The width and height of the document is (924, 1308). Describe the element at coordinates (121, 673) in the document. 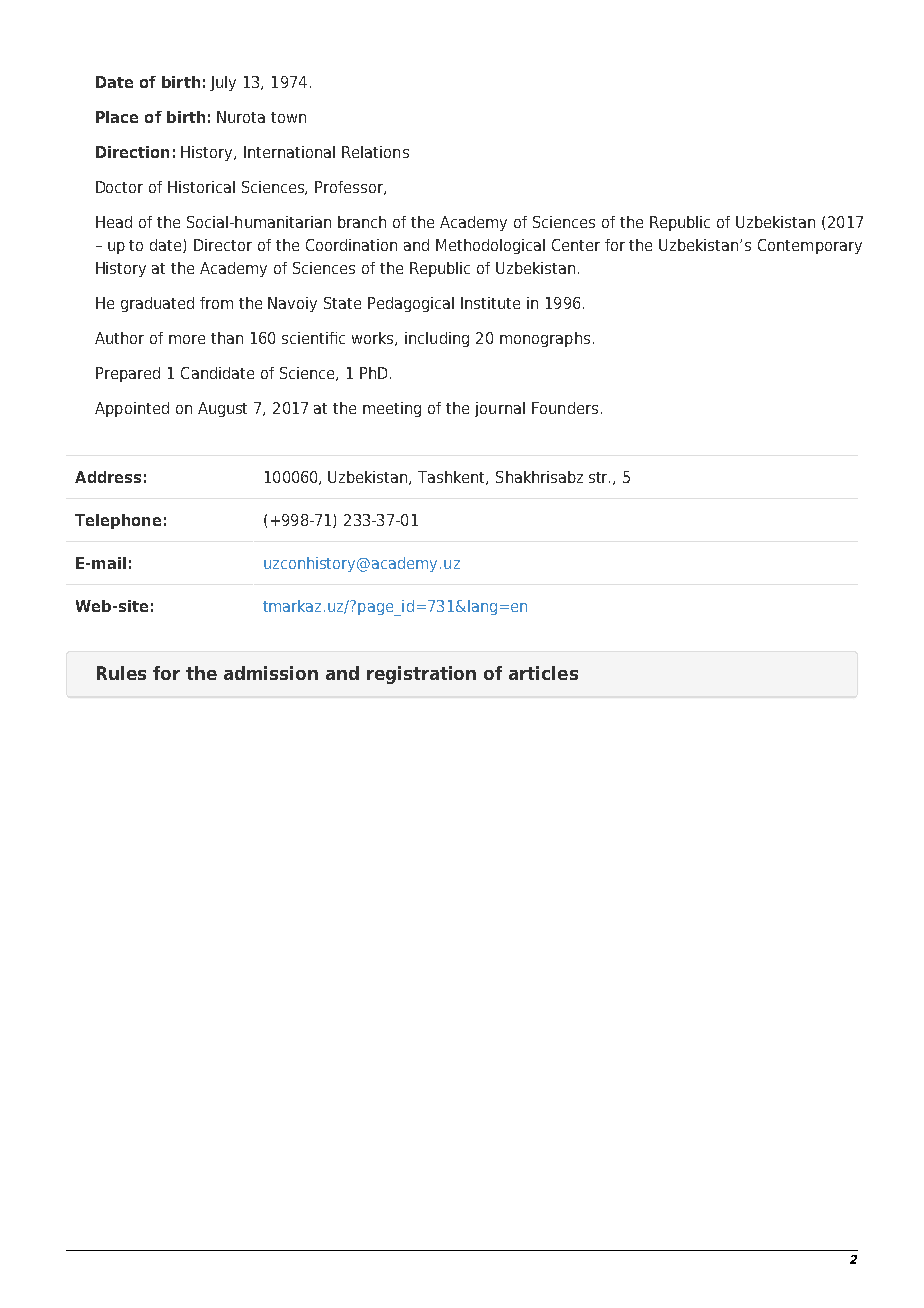

I see `Rules` at that location.
